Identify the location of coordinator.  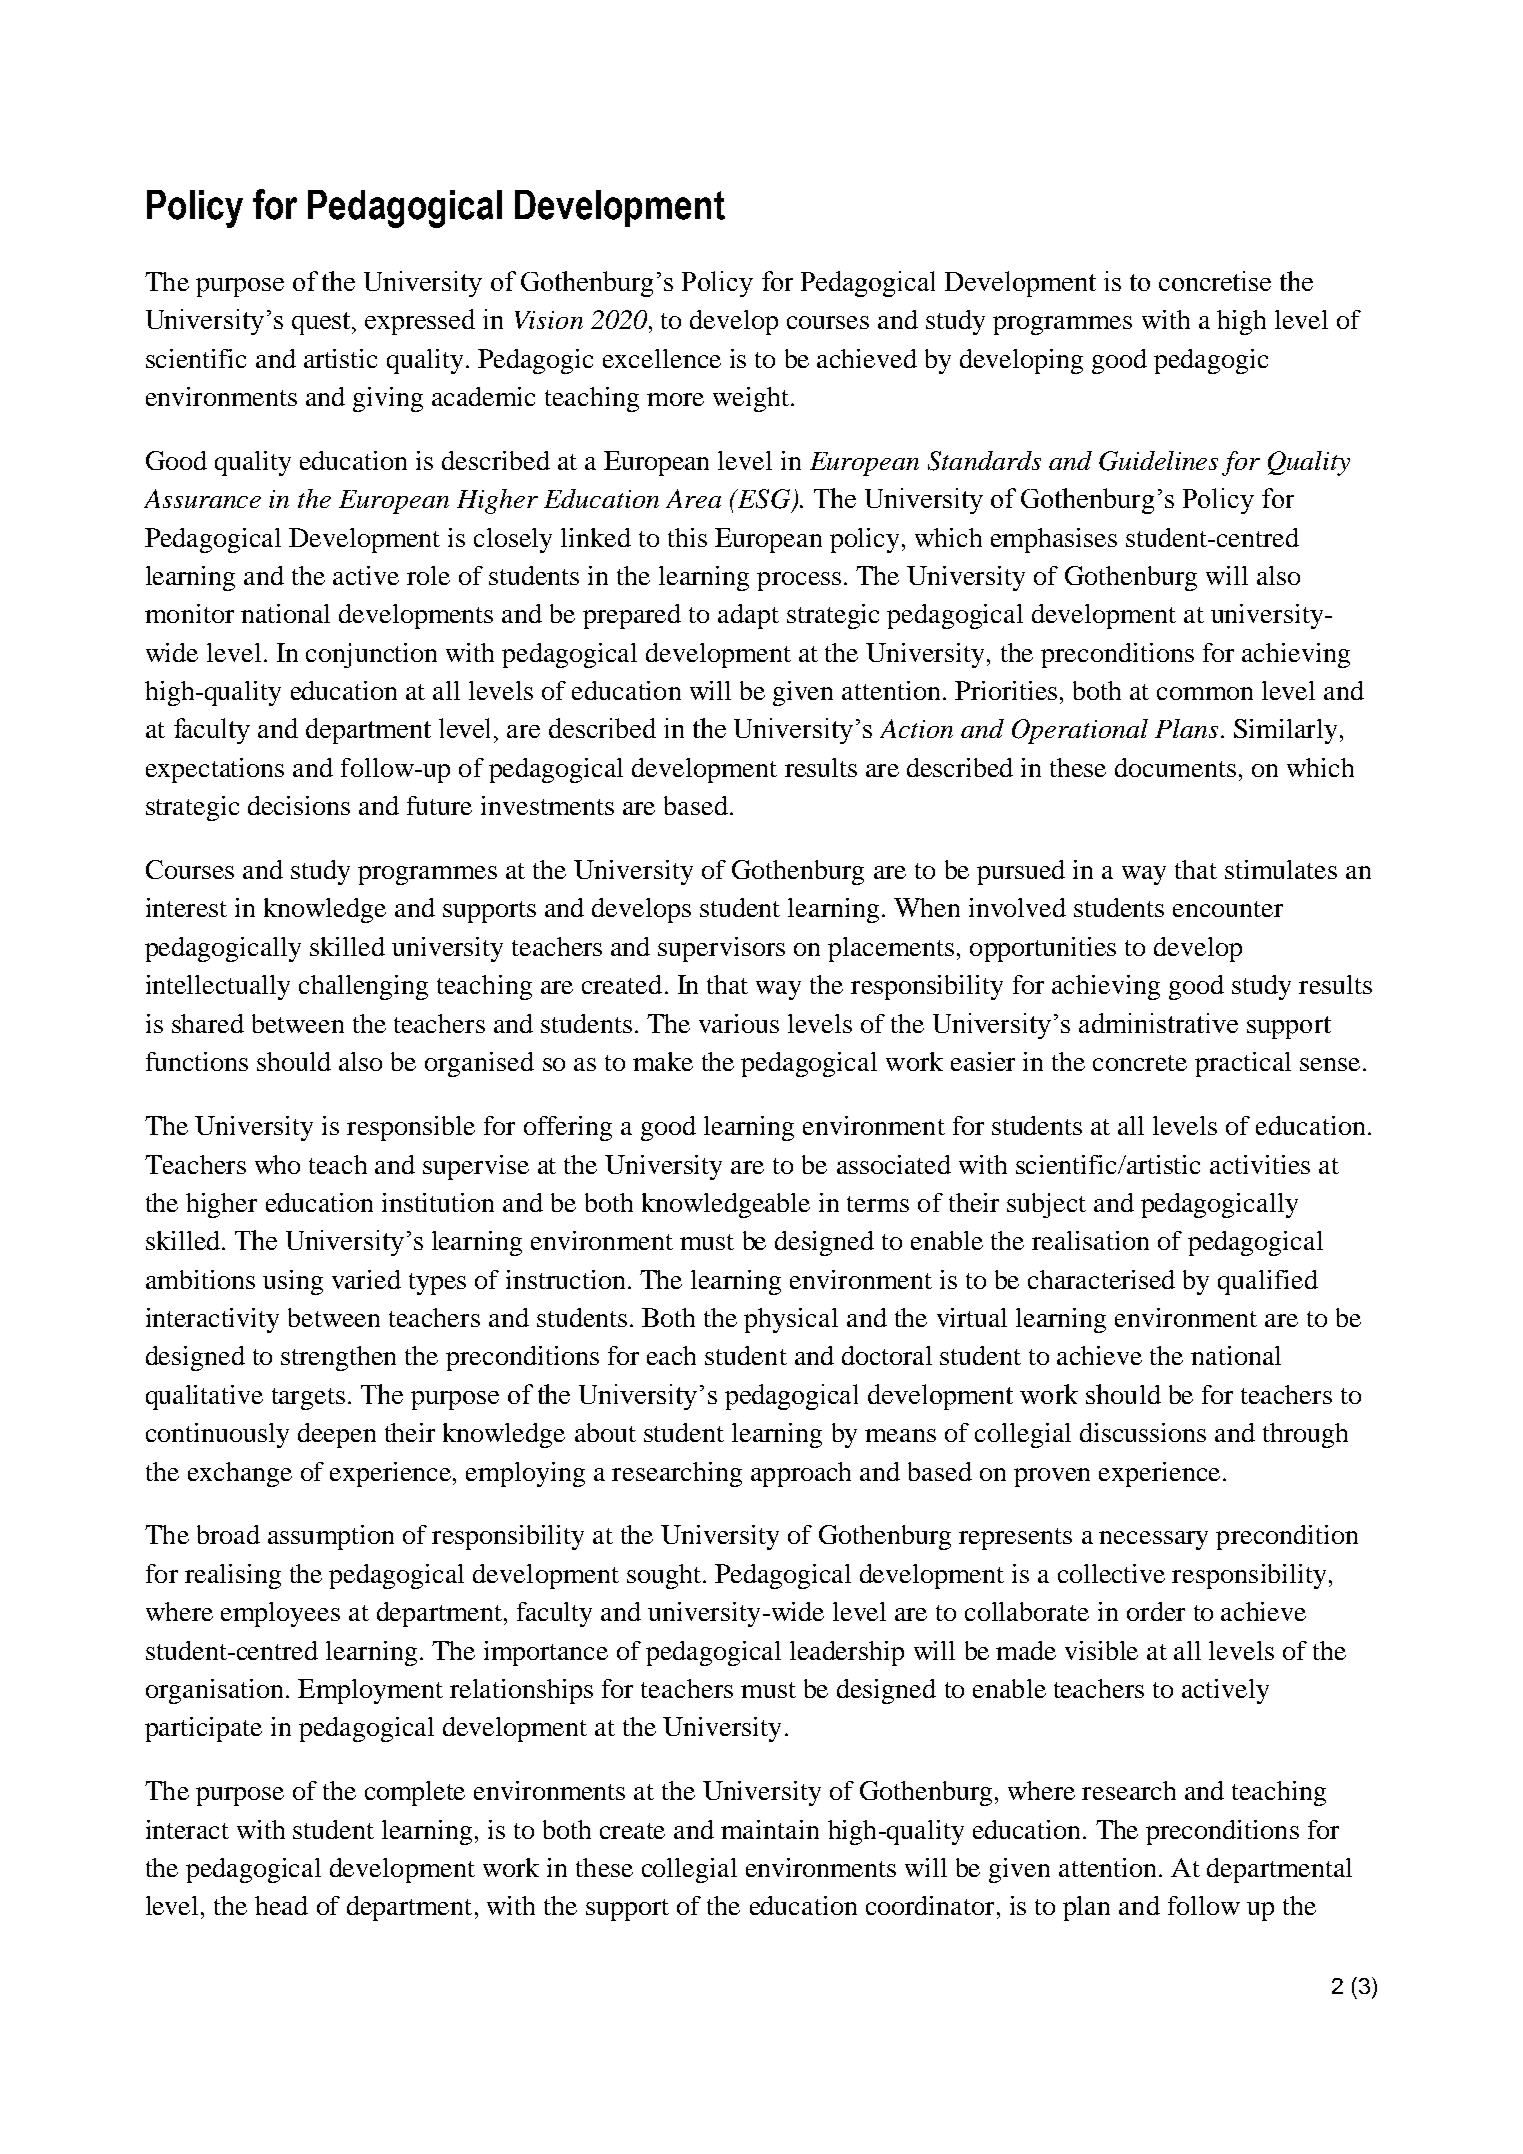
(930, 1905).
